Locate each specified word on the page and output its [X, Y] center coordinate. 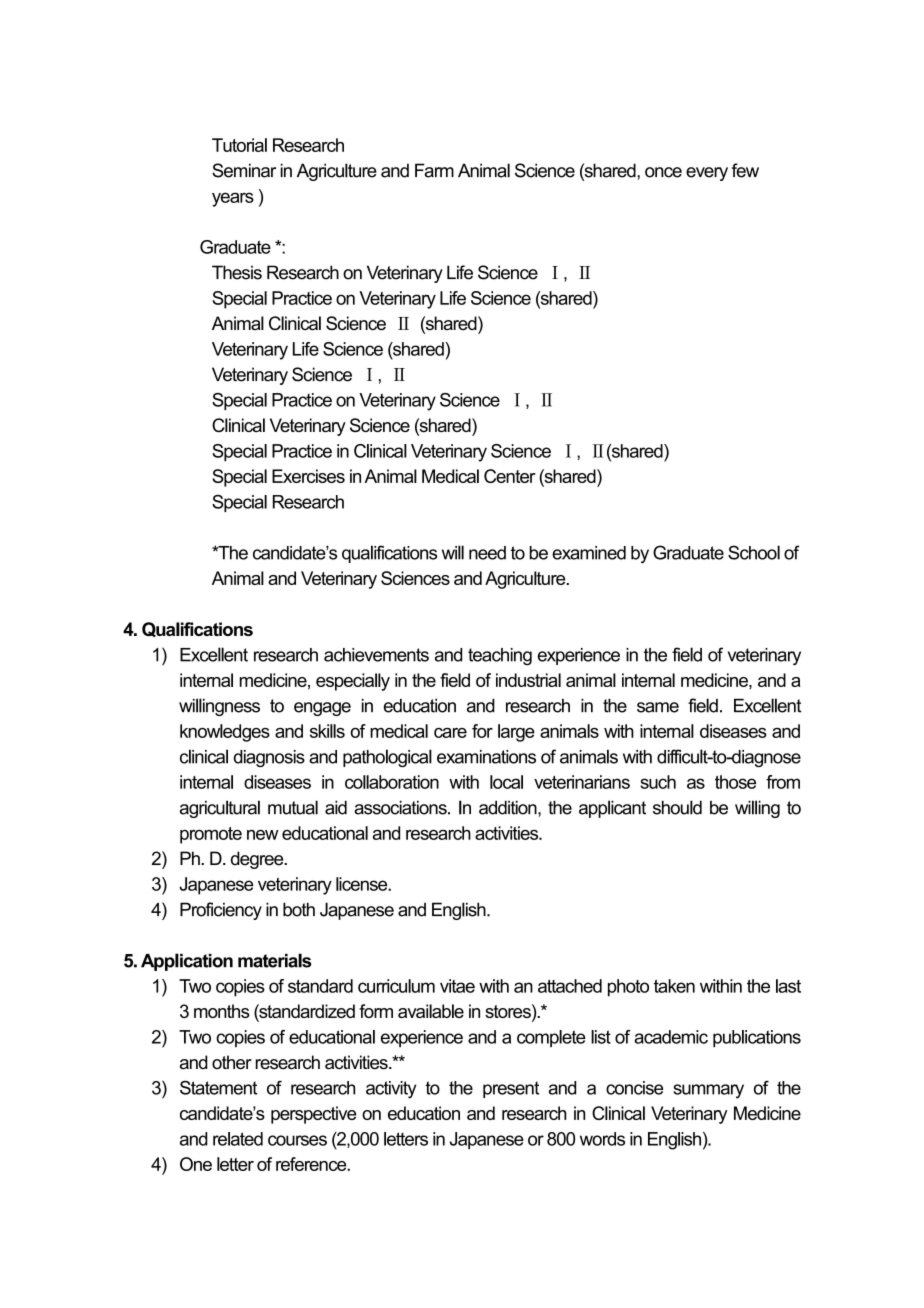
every [707, 174]
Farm [434, 170]
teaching [500, 656]
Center [510, 476]
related [238, 1139]
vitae [457, 986]
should [677, 807]
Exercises [308, 476]
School [754, 552]
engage [322, 709]
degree [258, 860]
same [658, 707]
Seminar [244, 170]
